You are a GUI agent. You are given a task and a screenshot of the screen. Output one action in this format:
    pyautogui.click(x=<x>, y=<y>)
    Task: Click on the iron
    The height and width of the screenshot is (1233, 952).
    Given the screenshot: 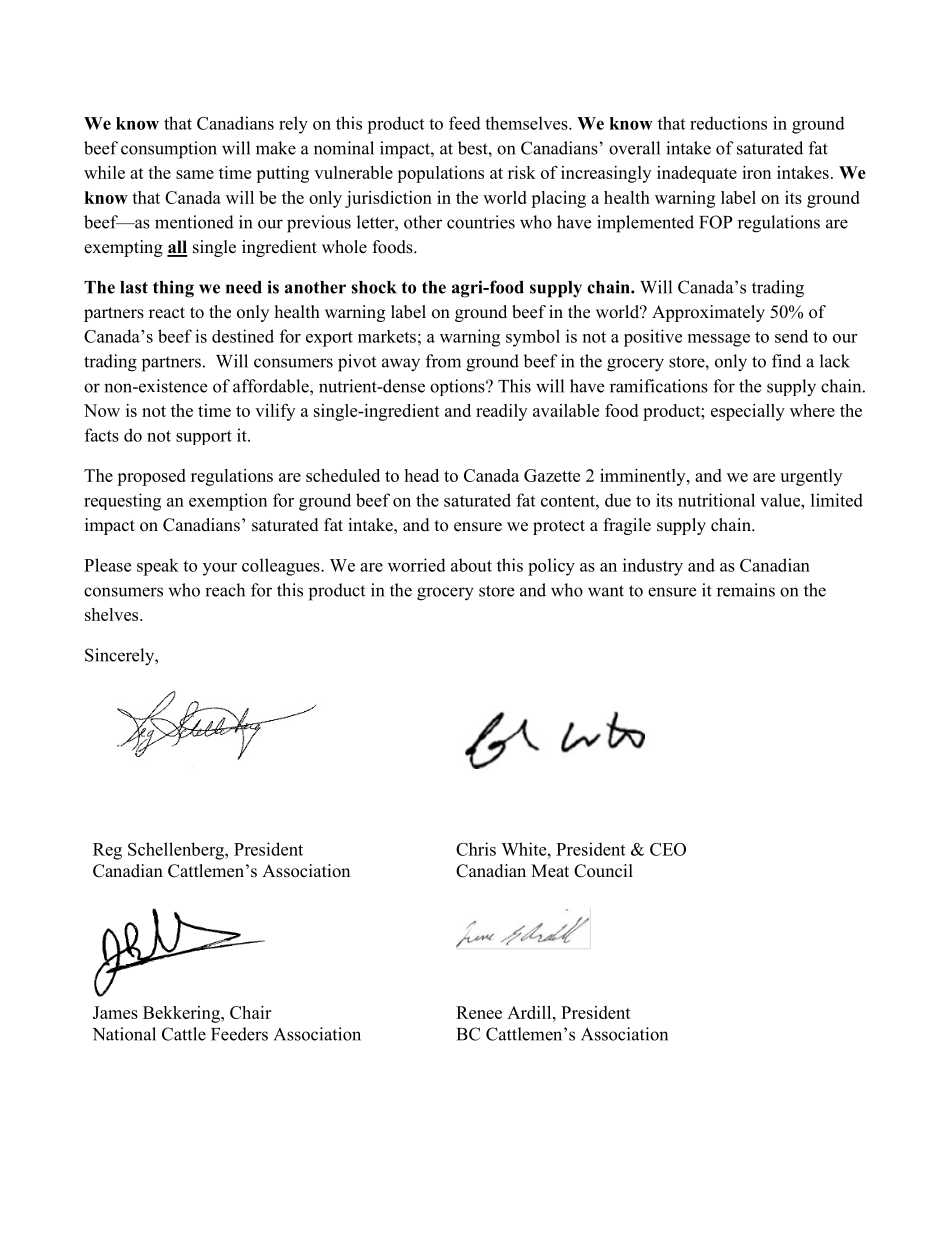 What is the action you would take?
    pyautogui.click(x=756, y=172)
